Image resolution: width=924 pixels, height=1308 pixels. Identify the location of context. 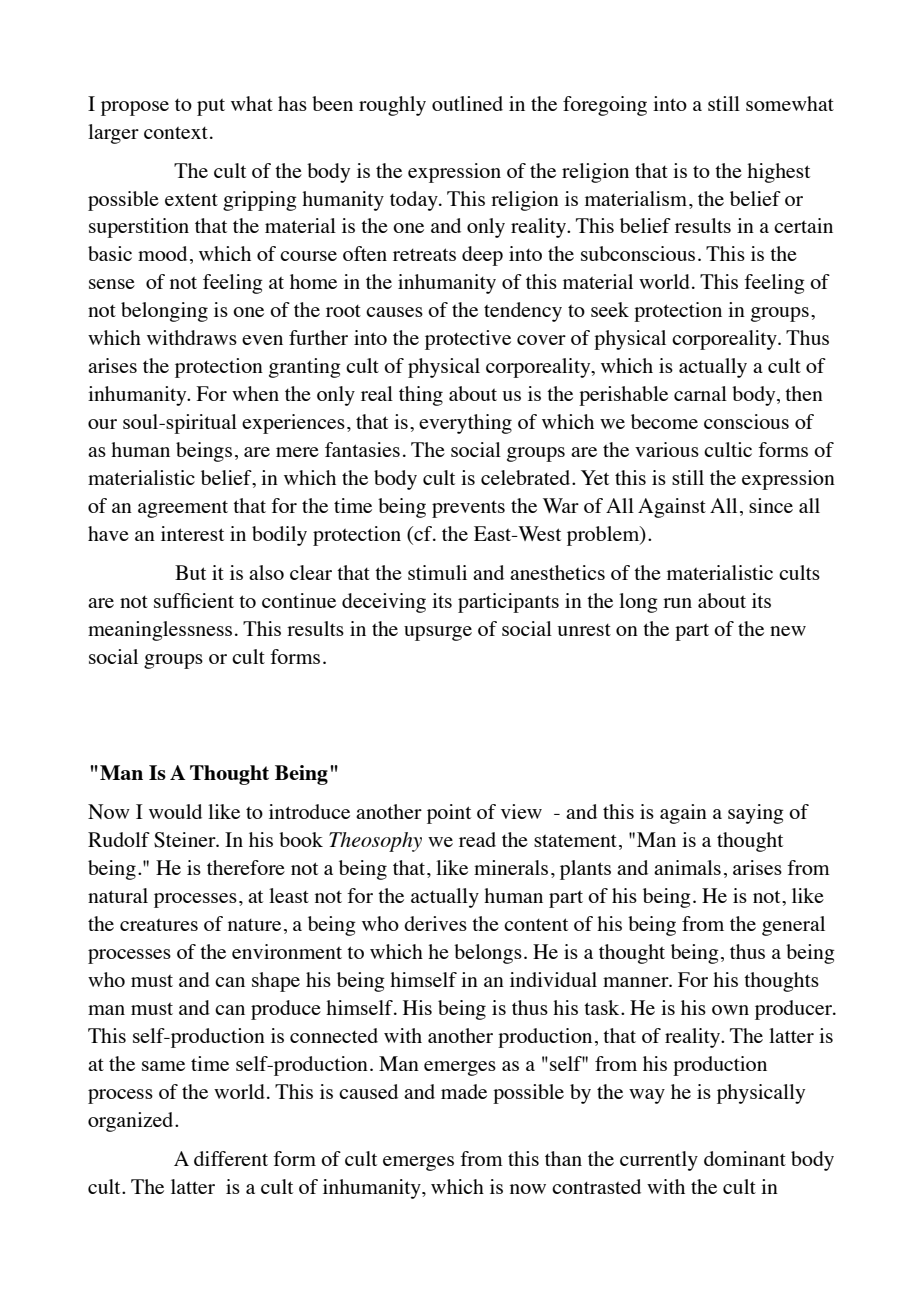
(176, 133).
